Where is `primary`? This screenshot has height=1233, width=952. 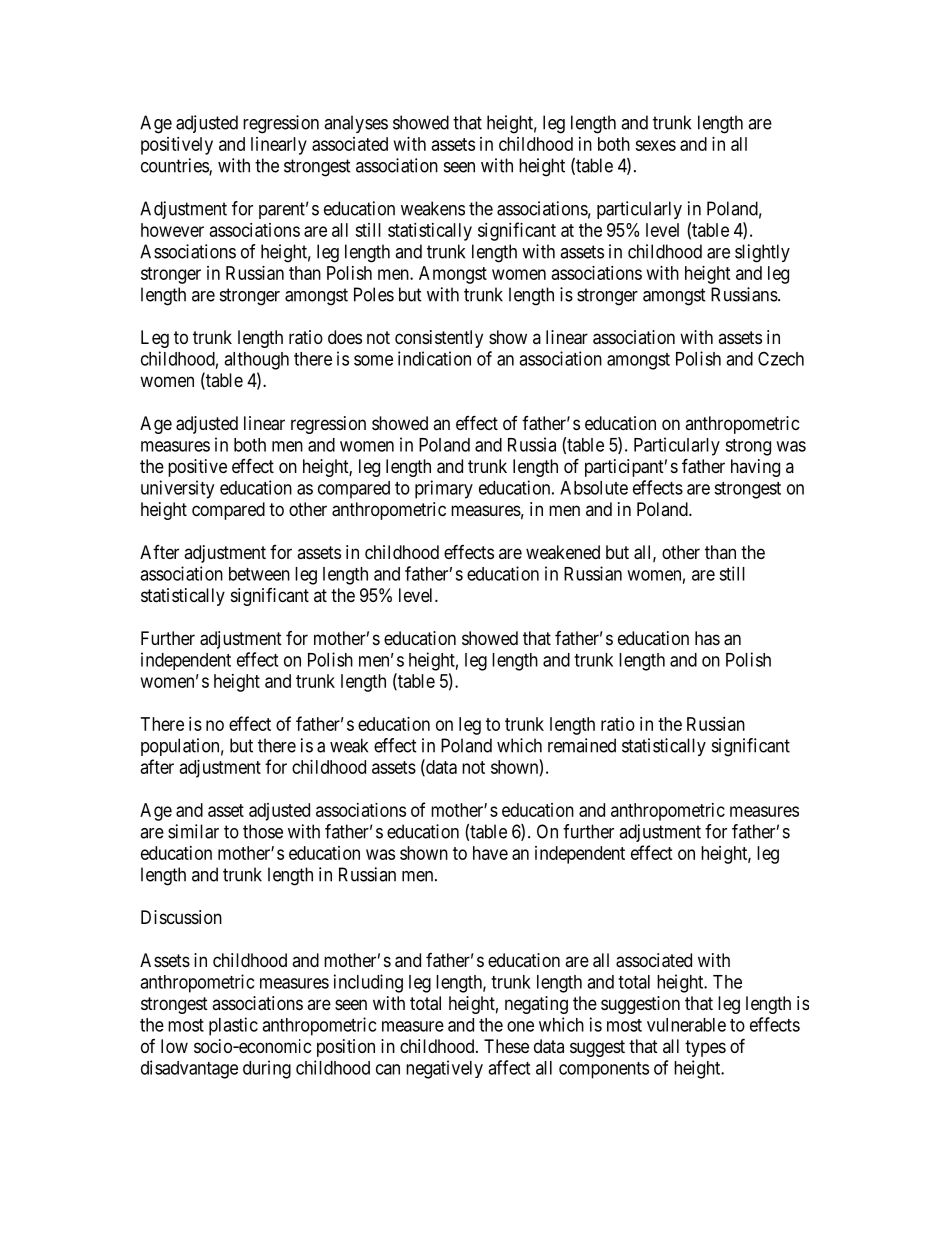
primary is located at coordinates (444, 489).
